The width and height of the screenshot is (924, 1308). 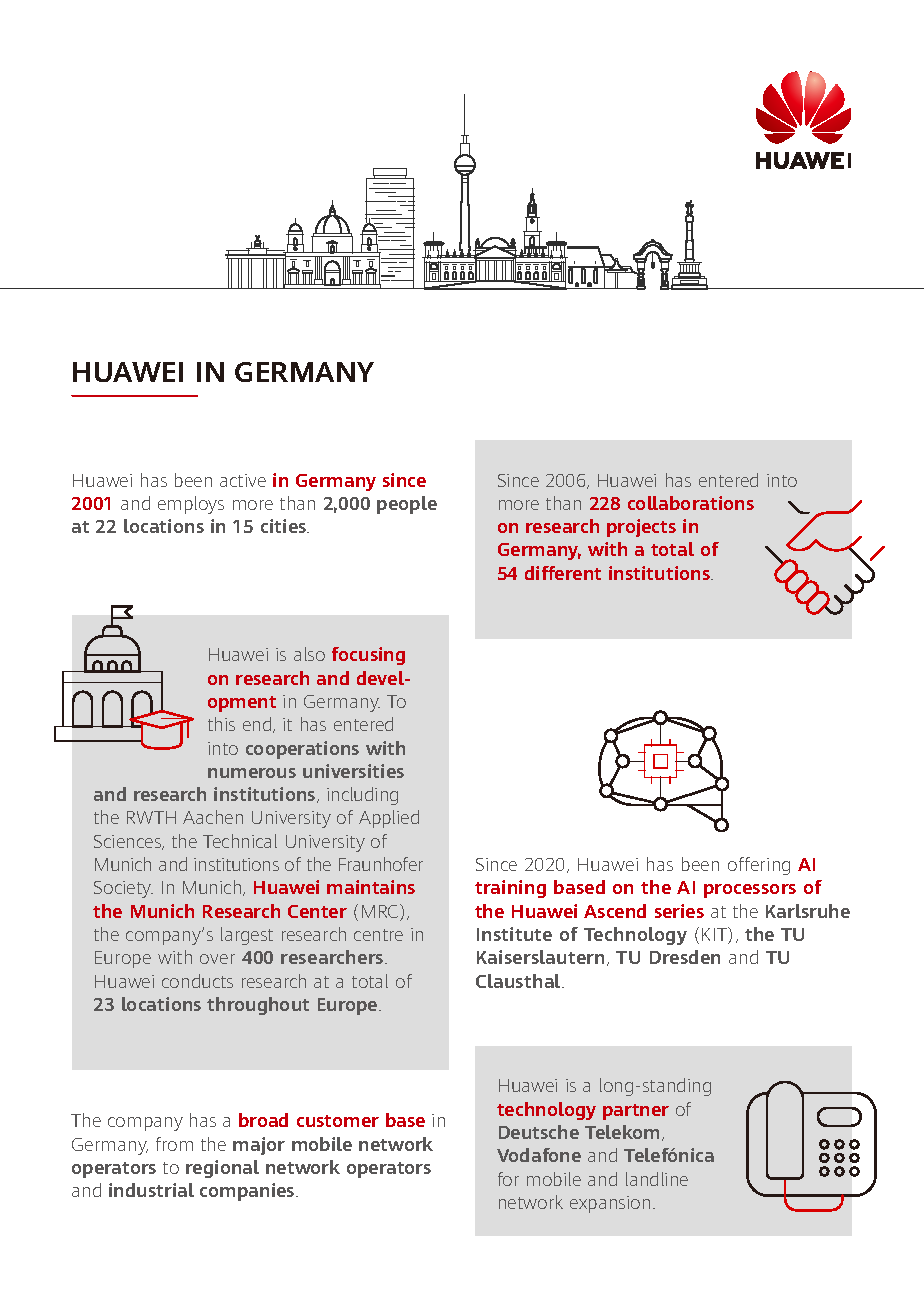 I want to click on throughout, so click(x=258, y=1006).
